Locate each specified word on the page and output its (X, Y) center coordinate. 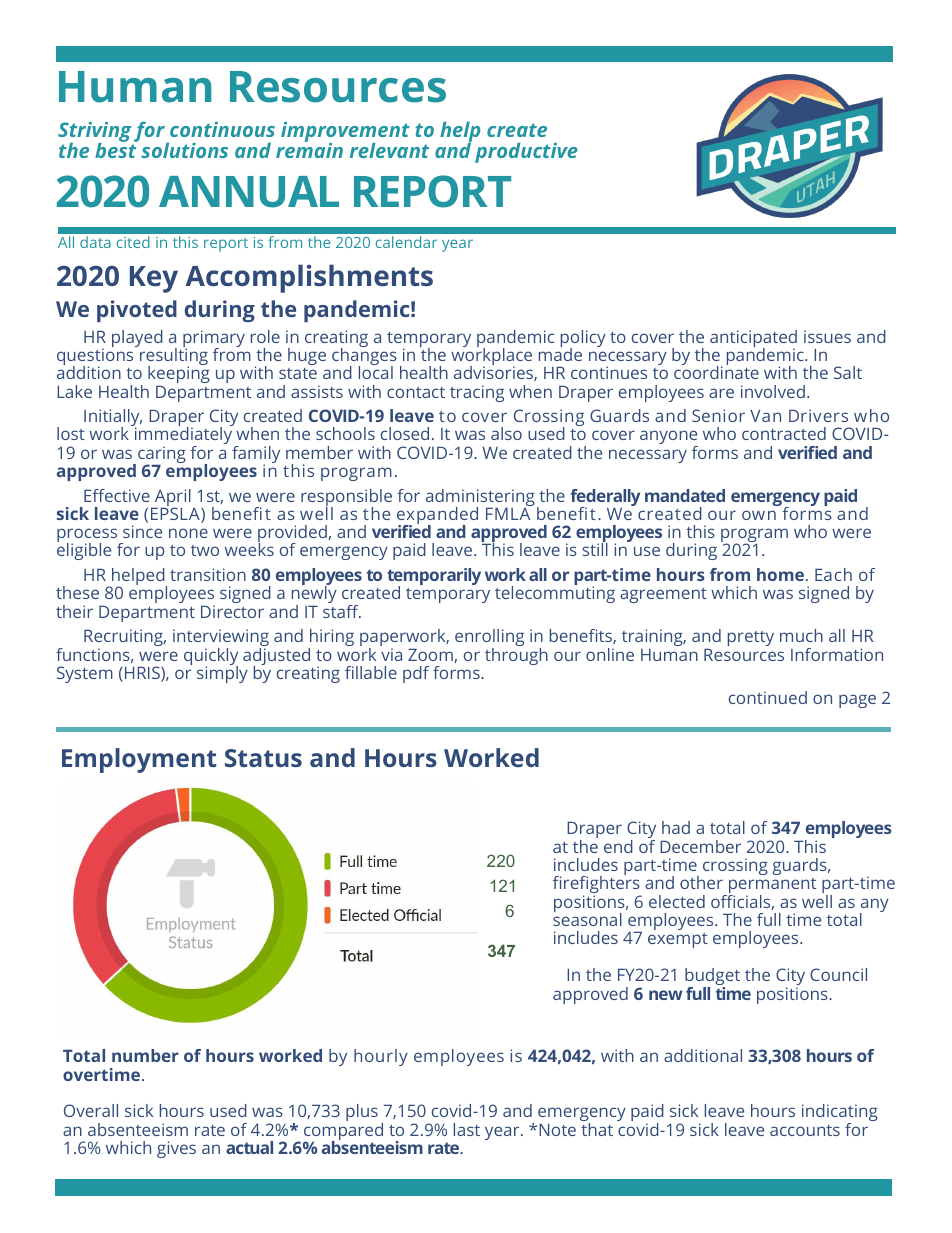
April (171, 499)
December (700, 846)
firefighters (597, 885)
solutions (184, 150)
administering (480, 499)
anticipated (753, 340)
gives (176, 1149)
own (759, 515)
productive (526, 153)
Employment (139, 760)
